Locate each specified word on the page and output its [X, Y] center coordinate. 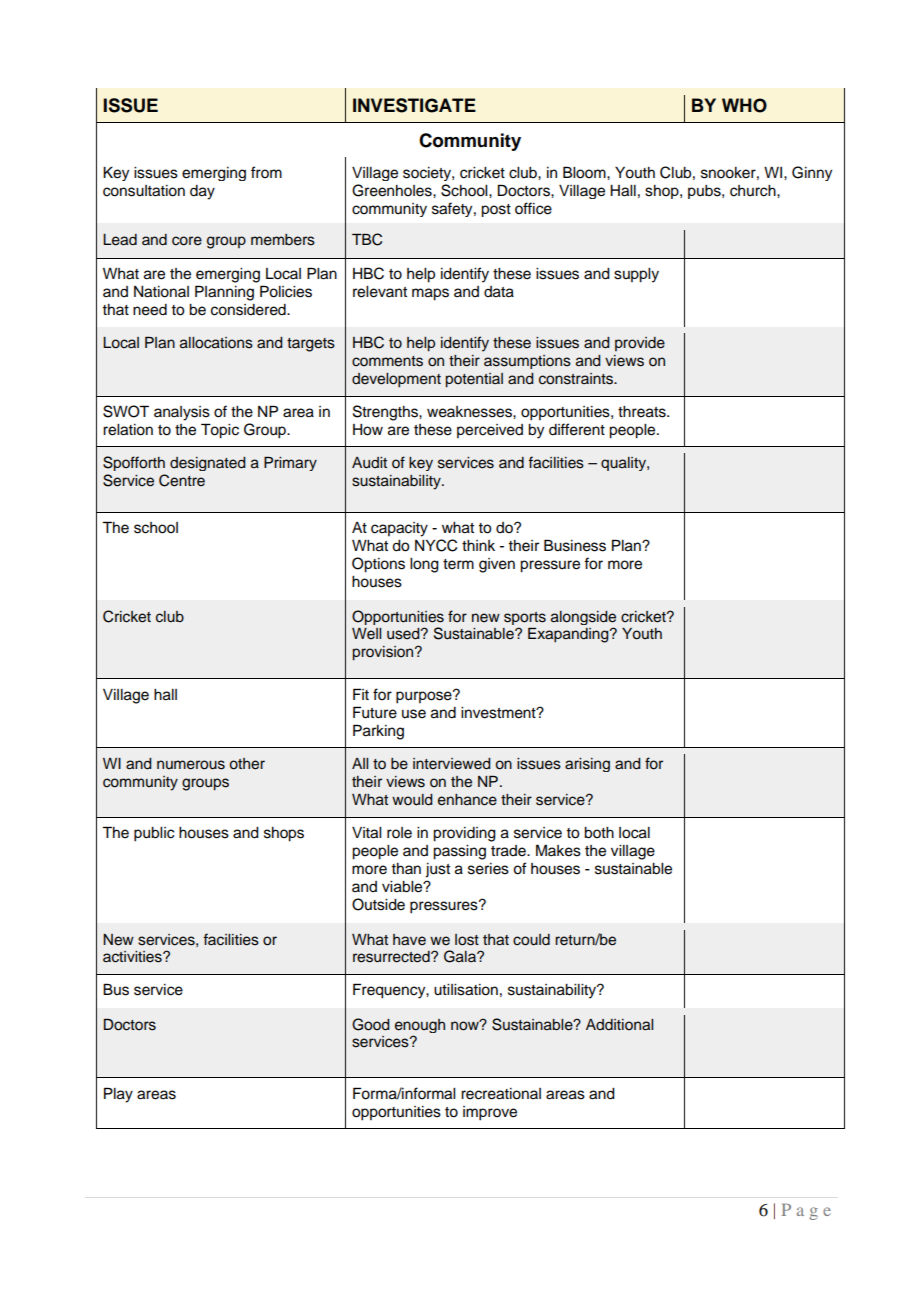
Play [118, 1095]
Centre [182, 480]
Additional [619, 1025]
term [458, 564]
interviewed [452, 764]
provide [640, 344]
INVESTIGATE [414, 105]
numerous [191, 765]
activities [133, 957]
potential [474, 380]
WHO [744, 105]
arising [587, 765]
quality [624, 464]
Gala [461, 956]
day [202, 192]
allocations [216, 343]
